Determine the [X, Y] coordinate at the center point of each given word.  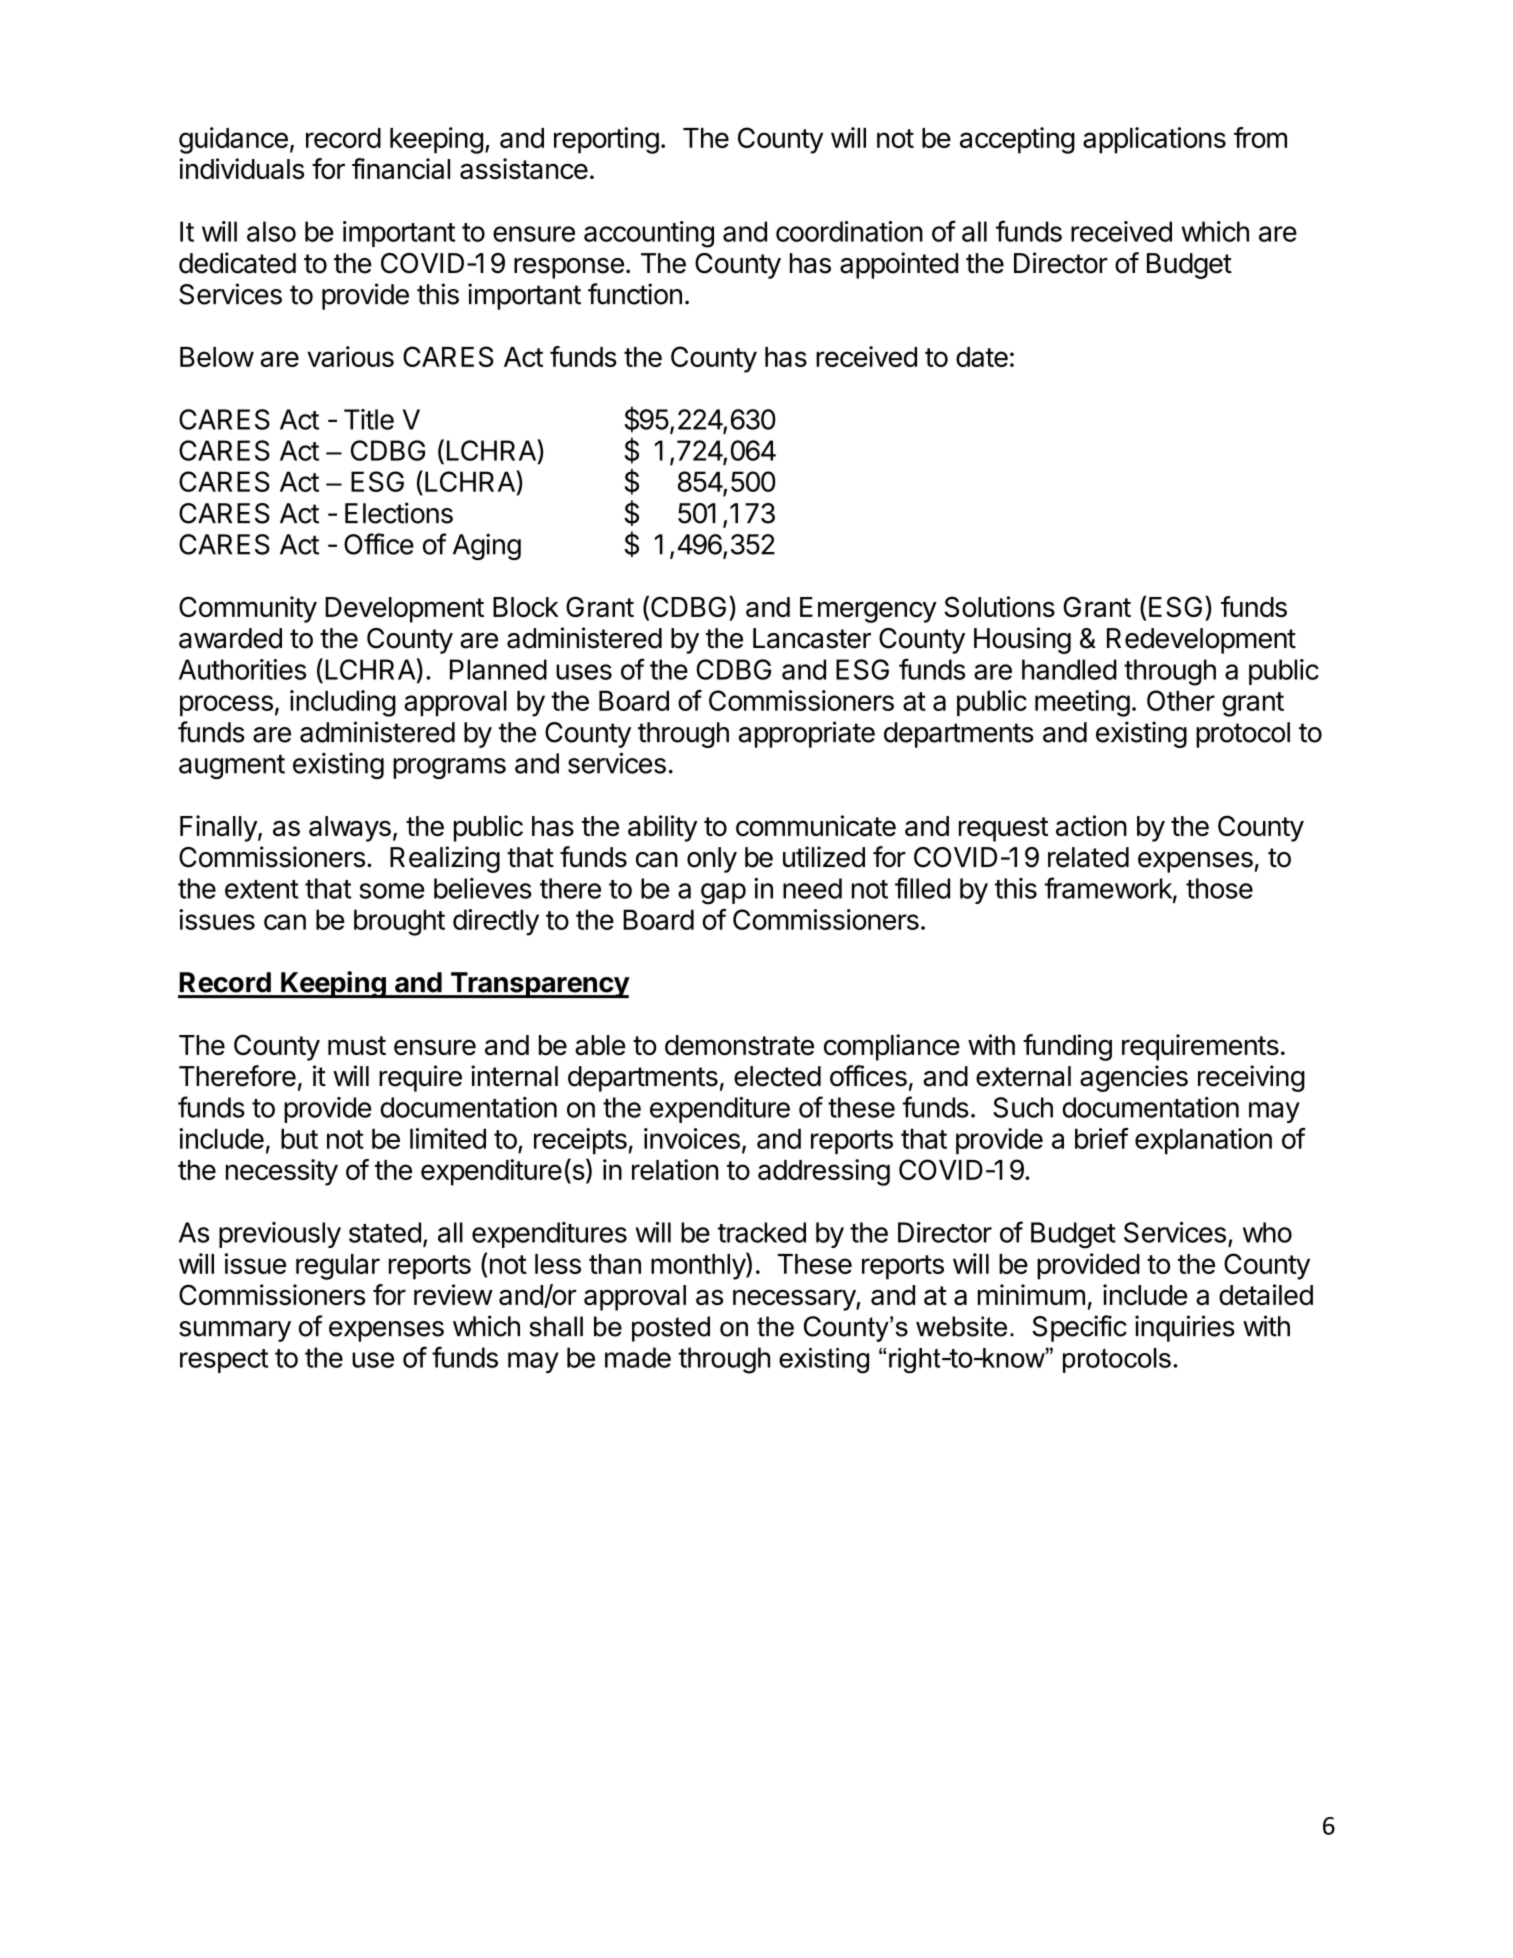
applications [1154, 140]
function [635, 294]
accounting [649, 234]
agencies [1134, 1078]
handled [1069, 669]
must [357, 1045]
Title [369, 419]
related [1088, 857]
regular [338, 1267]
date [982, 357]
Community [248, 609]
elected [777, 1076]
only [712, 860]
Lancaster [812, 638]
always [350, 829]
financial [401, 169]
